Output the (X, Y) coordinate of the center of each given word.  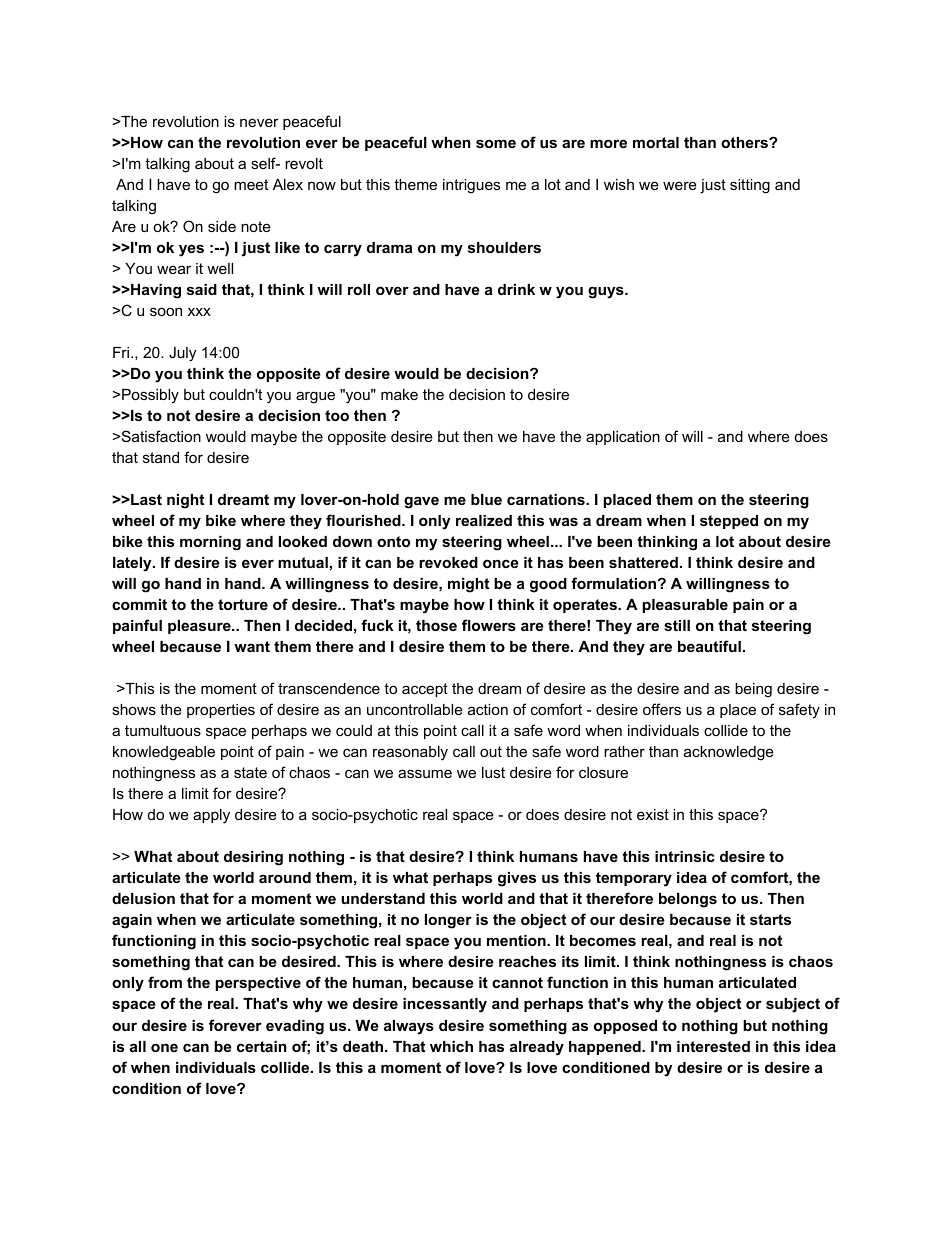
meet (251, 184)
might (468, 585)
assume (425, 773)
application (623, 438)
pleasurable (685, 606)
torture (243, 604)
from (165, 982)
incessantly (445, 1005)
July (182, 354)
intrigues (471, 186)
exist (653, 814)
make (399, 394)
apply (211, 816)
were (680, 185)
